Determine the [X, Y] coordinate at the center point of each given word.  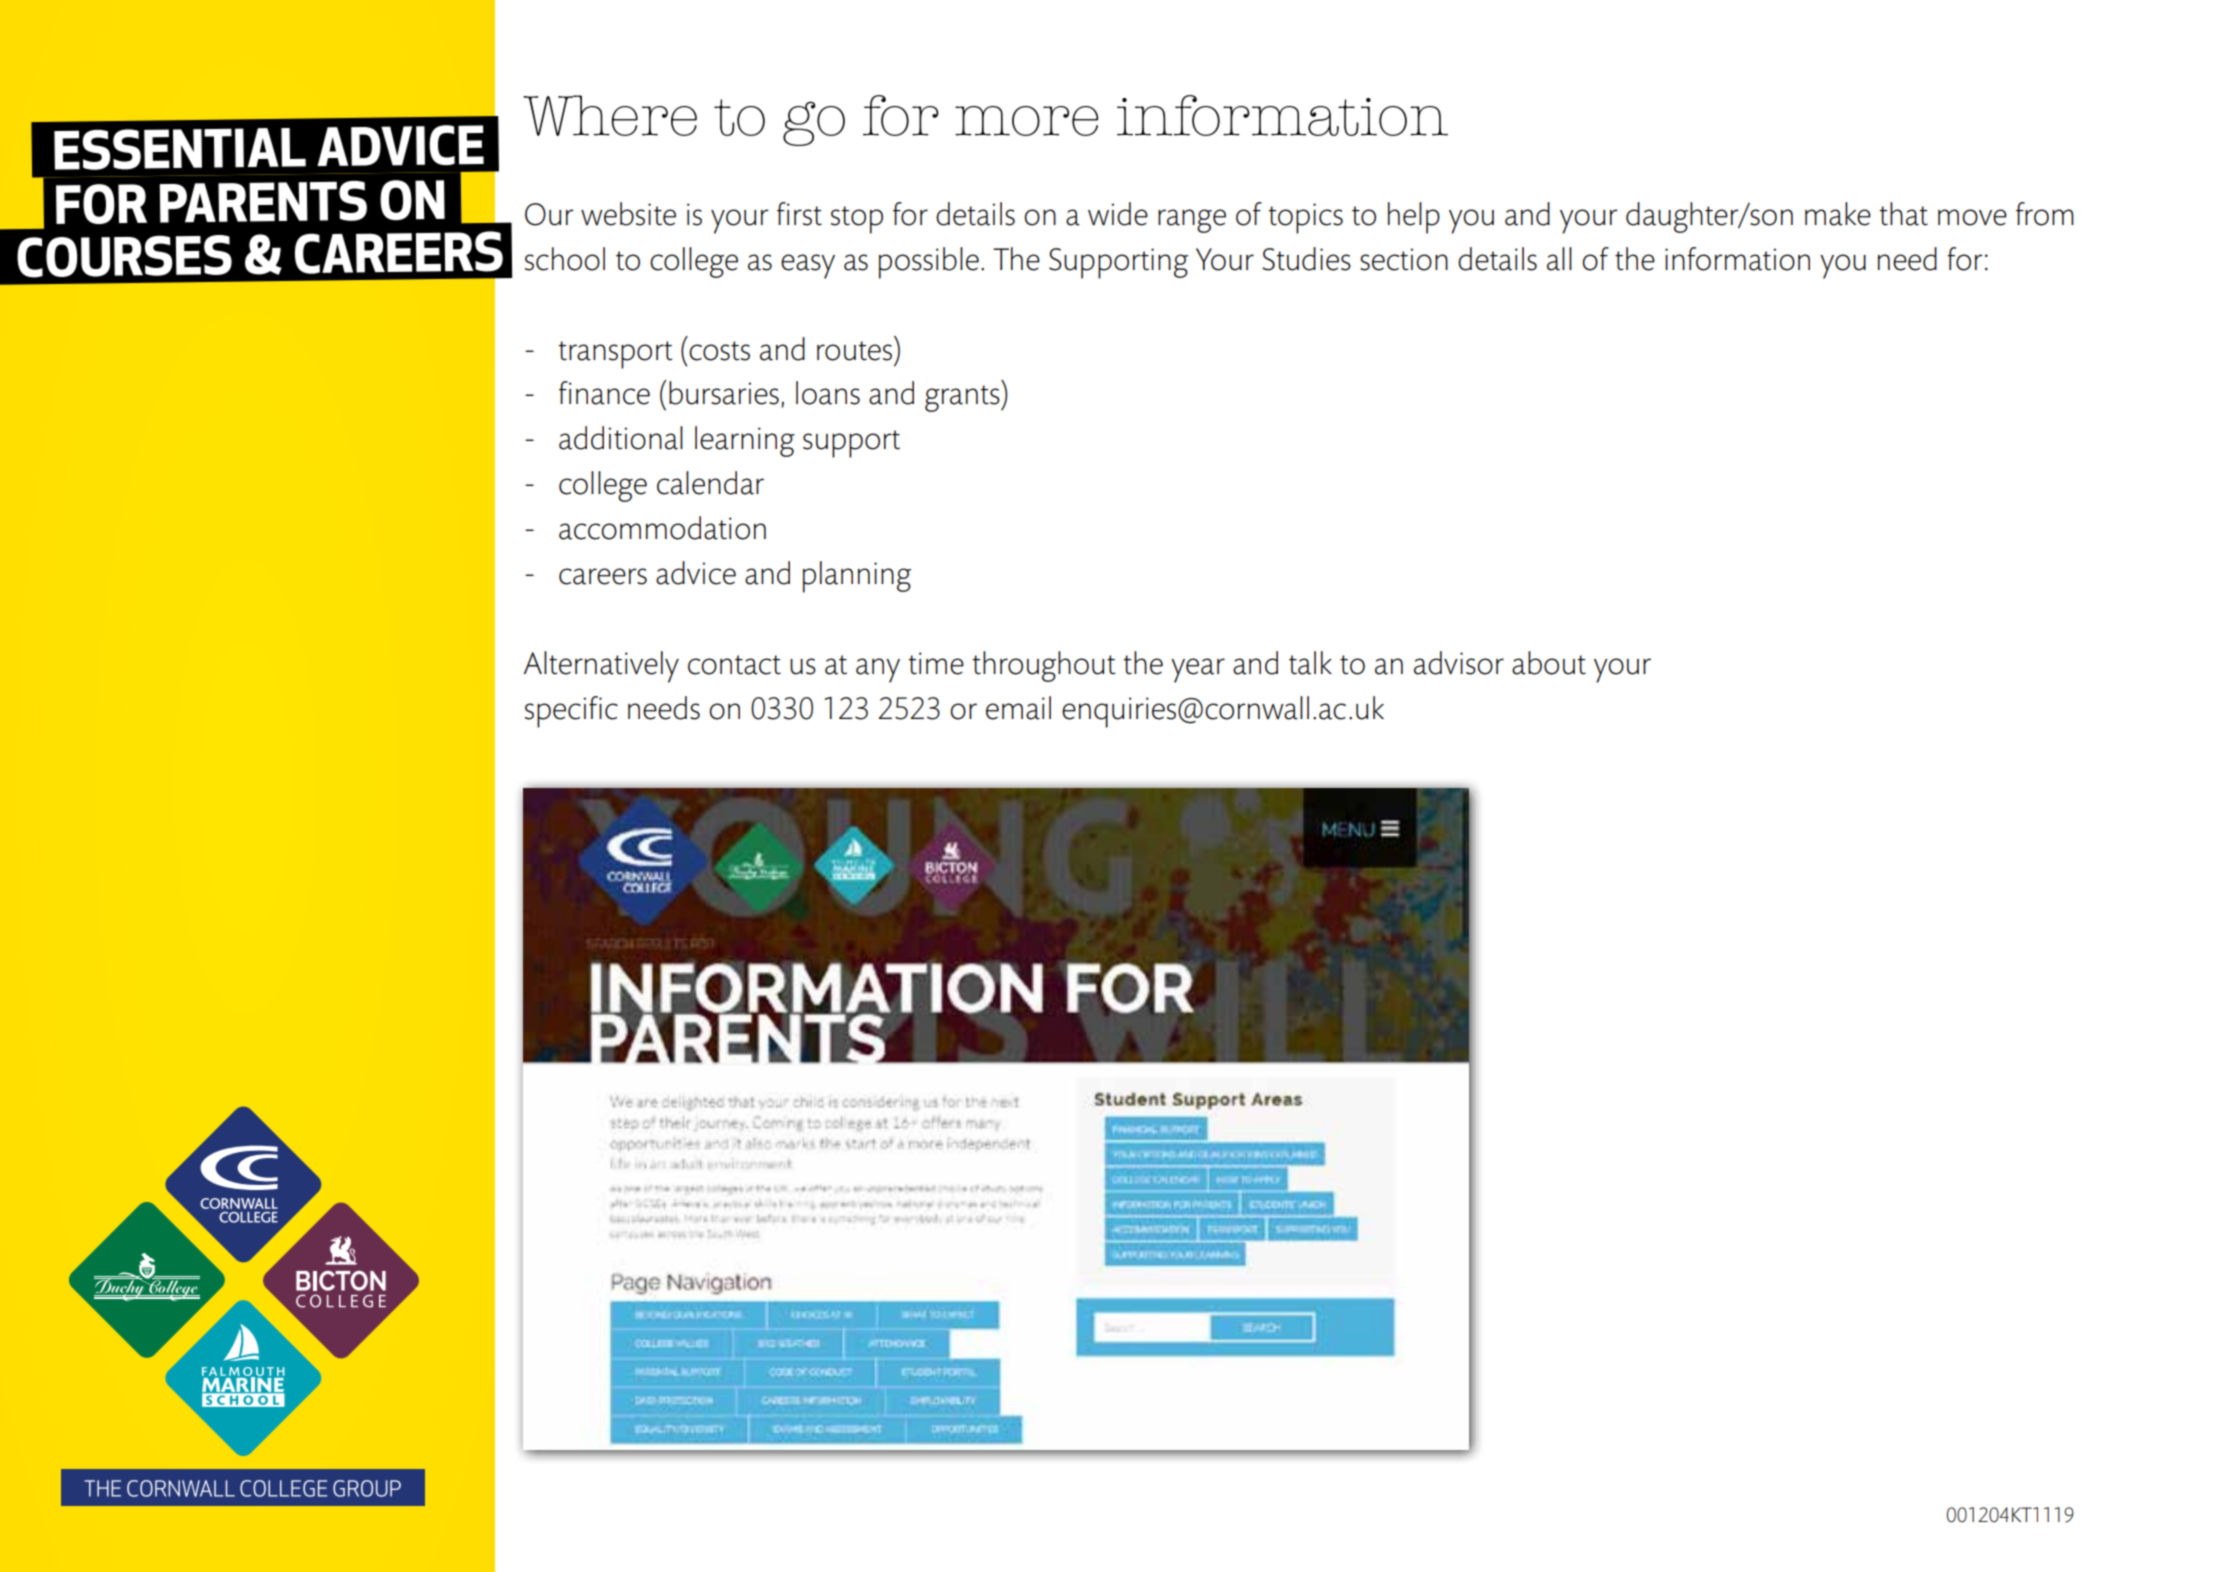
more [1026, 121]
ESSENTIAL [180, 149]
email [1018, 708]
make [1838, 214]
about [1549, 663]
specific [571, 712]
